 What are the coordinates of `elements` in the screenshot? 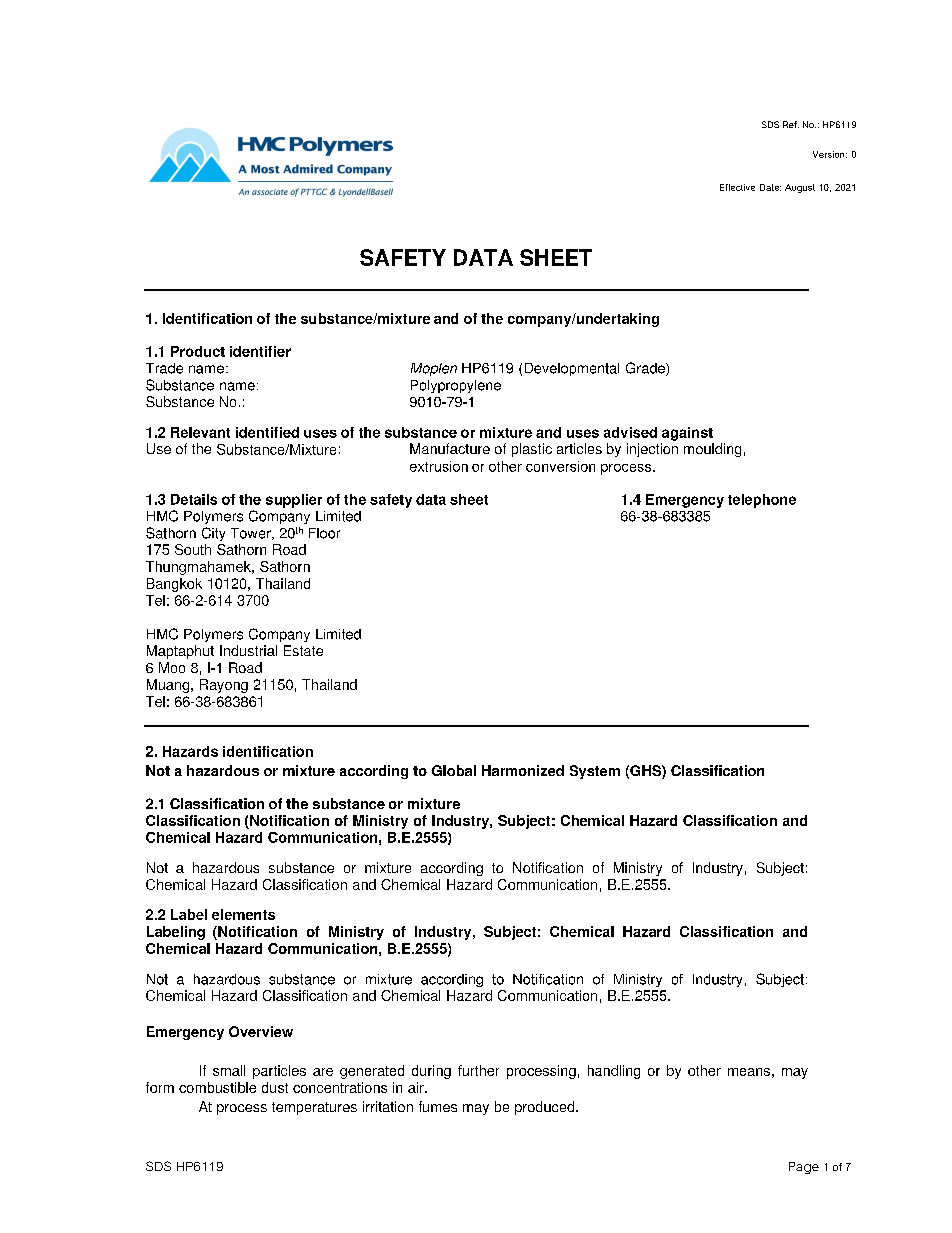 It's located at (243, 914).
